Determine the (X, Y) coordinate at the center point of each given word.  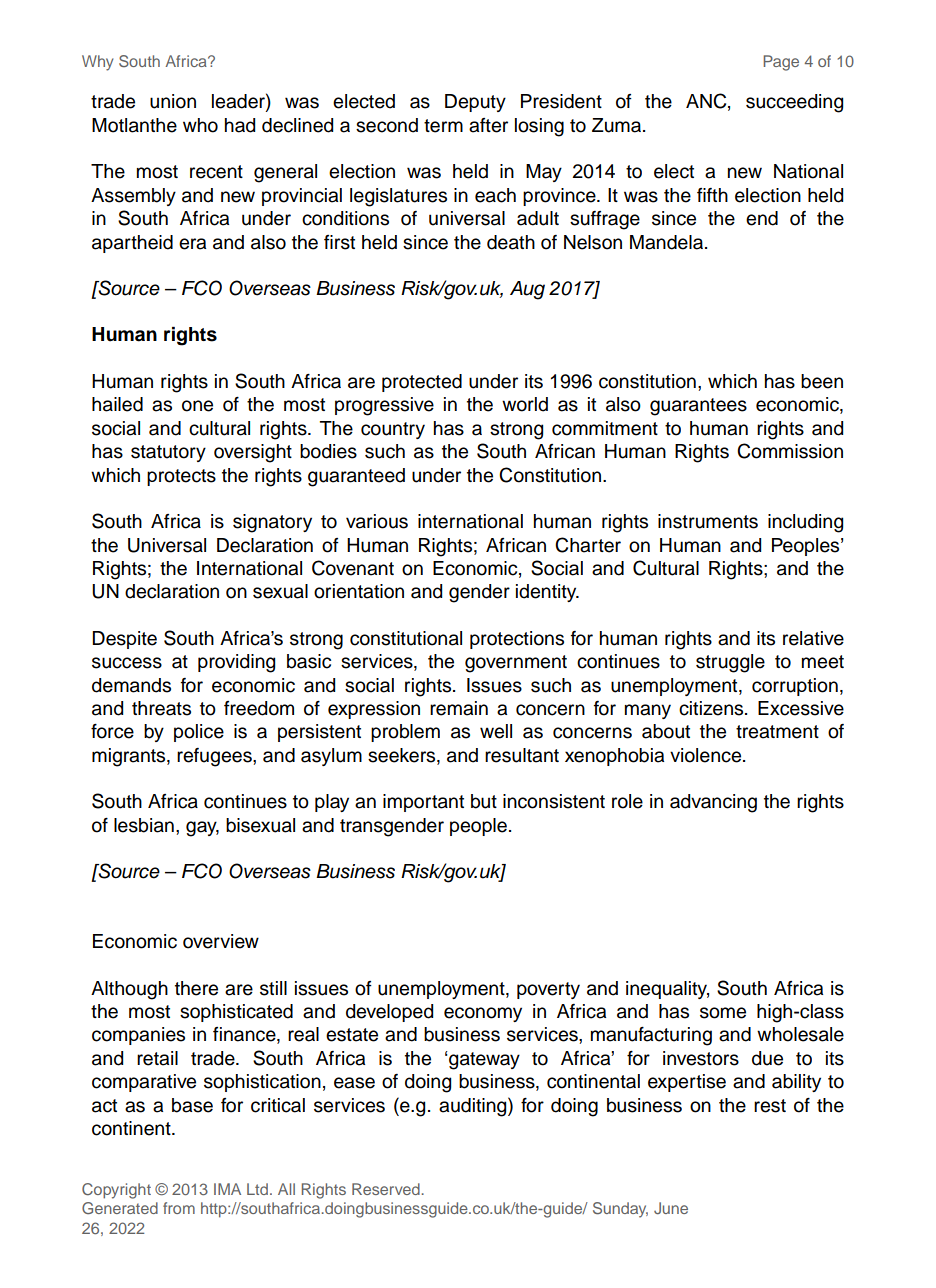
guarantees (698, 407)
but (484, 801)
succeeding (794, 103)
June (671, 1208)
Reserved (386, 1189)
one (197, 406)
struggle (730, 663)
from (179, 1208)
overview (221, 941)
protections (517, 640)
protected (422, 383)
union (173, 101)
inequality (667, 990)
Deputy (475, 103)
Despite (124, 640)
